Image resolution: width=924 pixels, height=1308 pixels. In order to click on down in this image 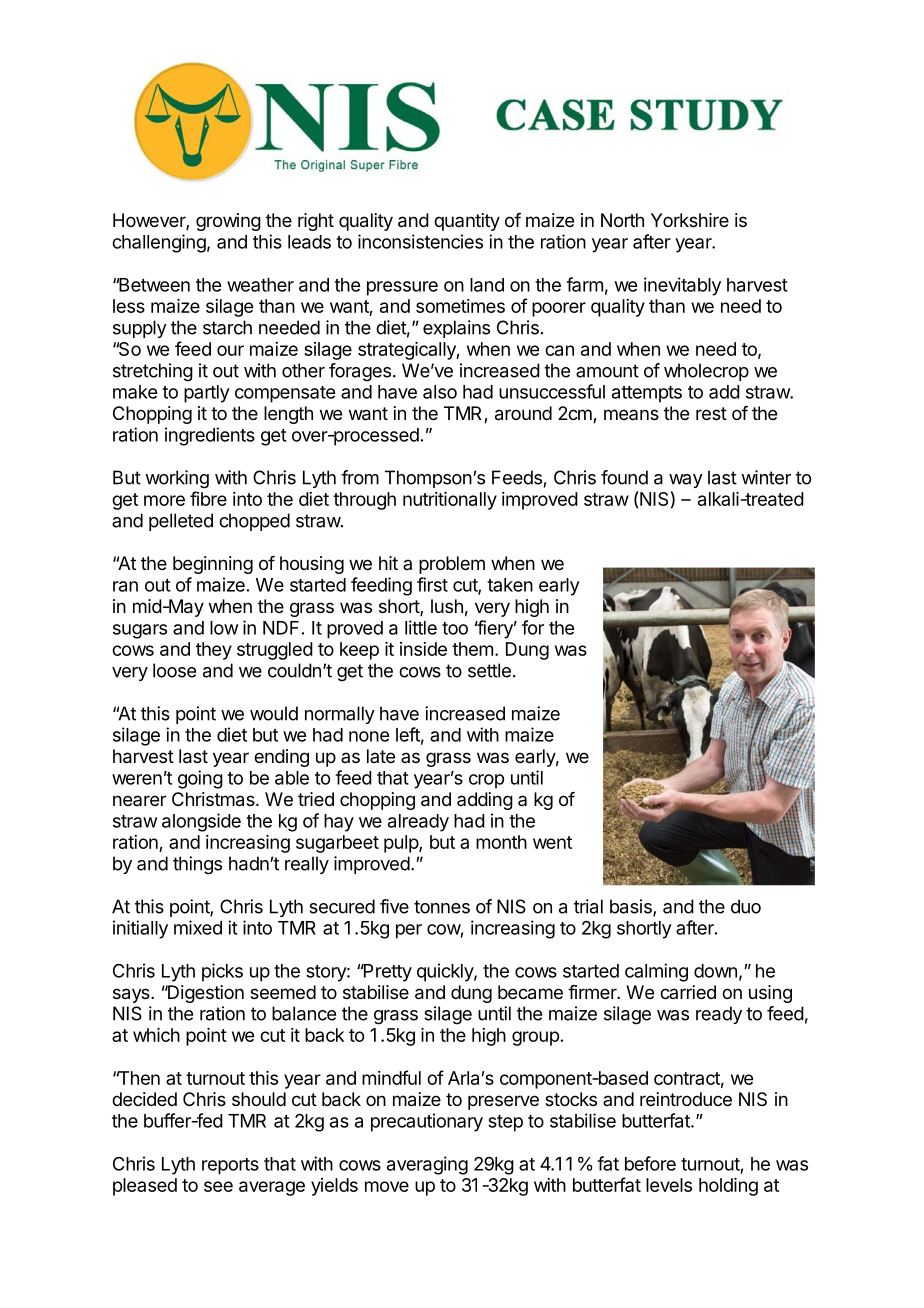, I will do `click(715, 971)`.
